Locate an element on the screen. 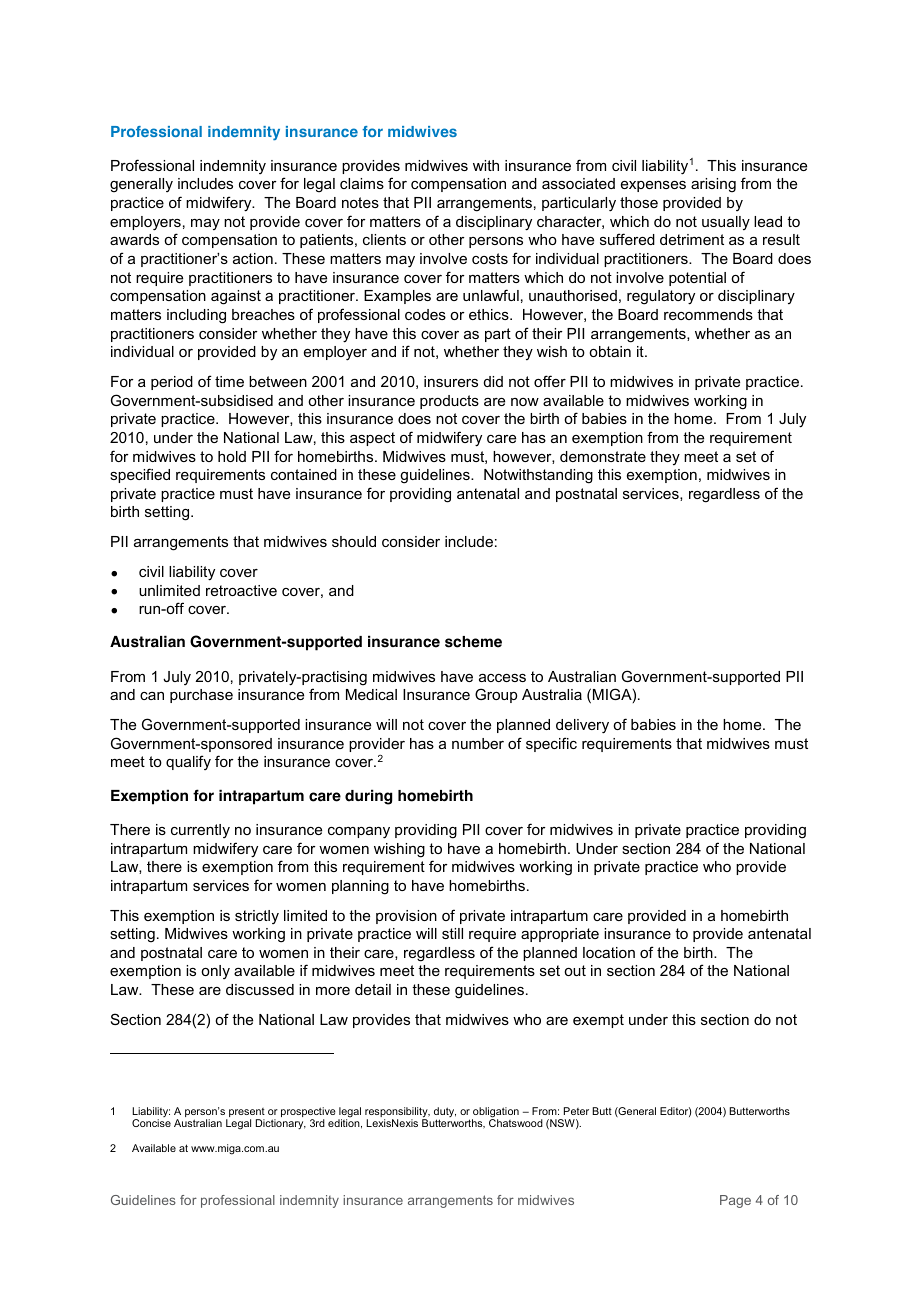  Concise is located at coordinates (151, 1123).
